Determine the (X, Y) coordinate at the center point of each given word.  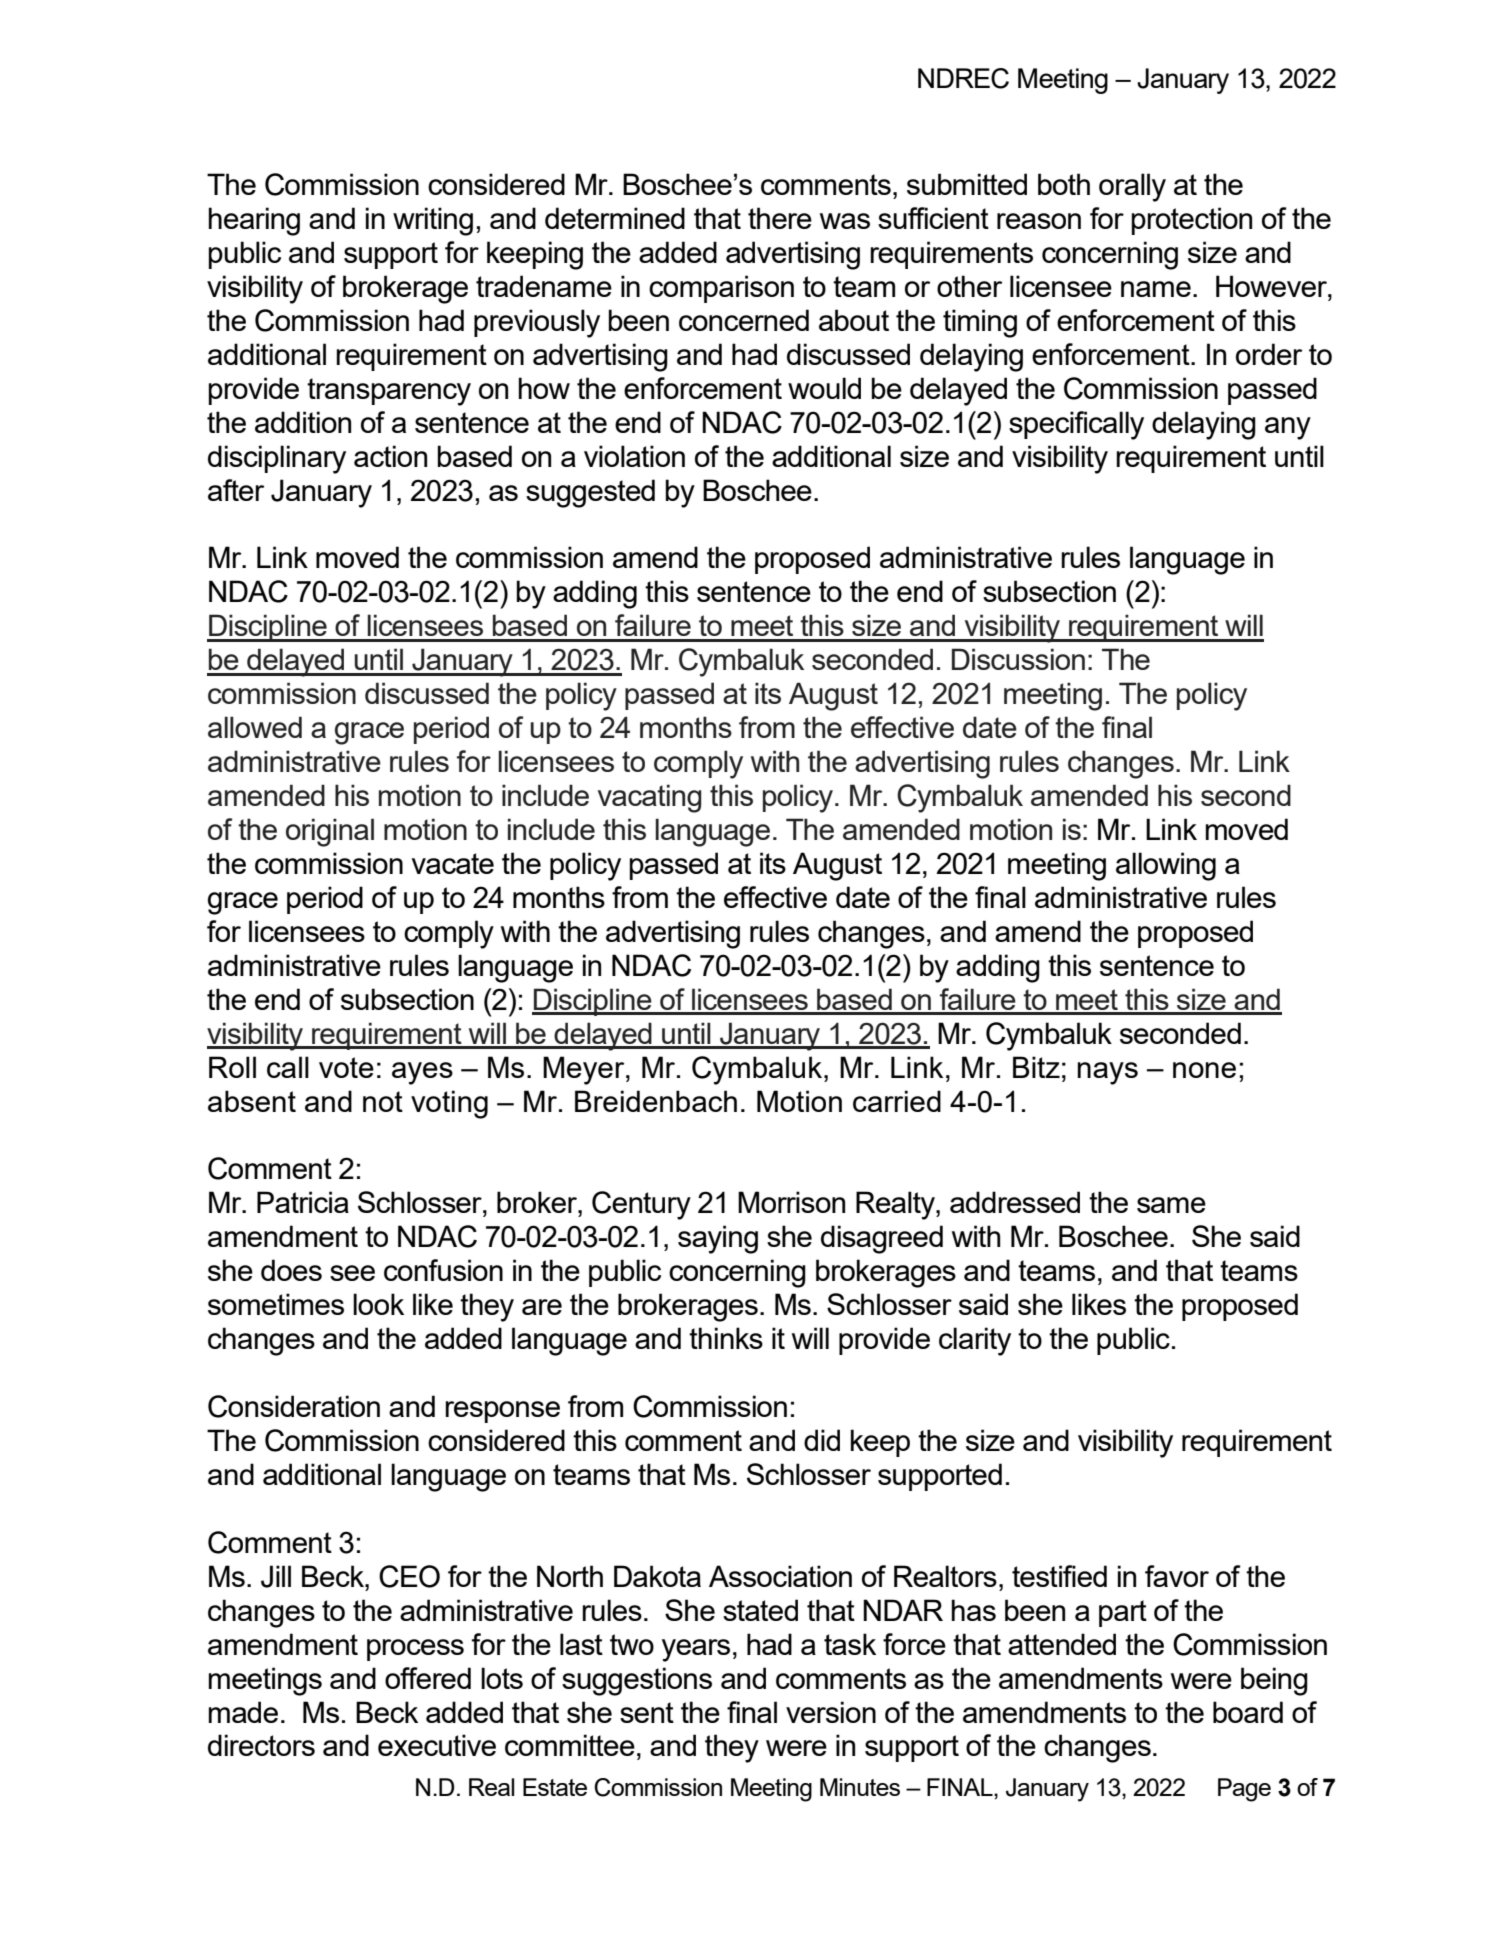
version (831, 1712)
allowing (1166, 866)
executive (437, 1745)
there (780, 218)
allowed (255, 727)
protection (1192, 221)
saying (718, 1239)
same (1171, 1205)
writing (433, 221)
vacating (650, 798)
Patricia (303, 1202)
